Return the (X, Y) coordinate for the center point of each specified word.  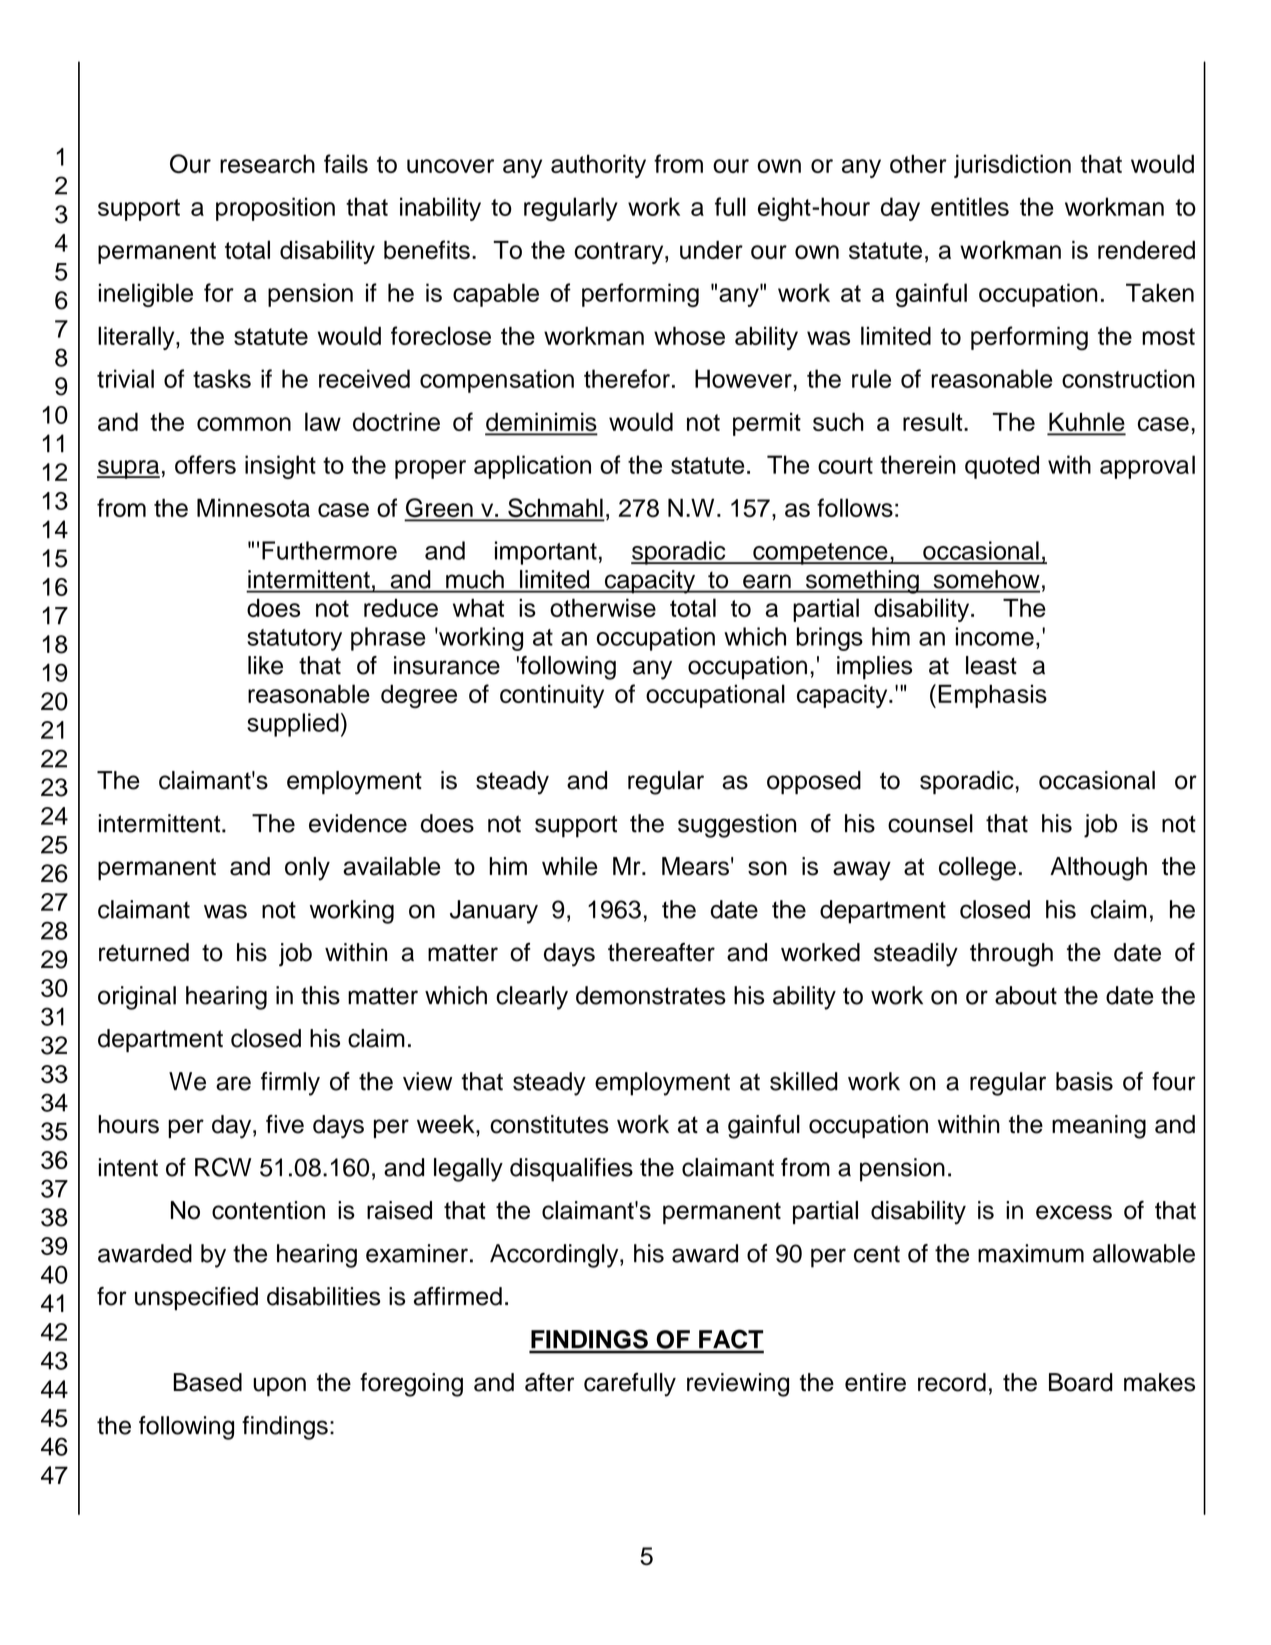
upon (279, 1386)
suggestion (737, 826)
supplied (293, 725)
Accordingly (555, 1256)
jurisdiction (1012, 166)
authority (598, 166)
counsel (930, 823)
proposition (275, 209)
